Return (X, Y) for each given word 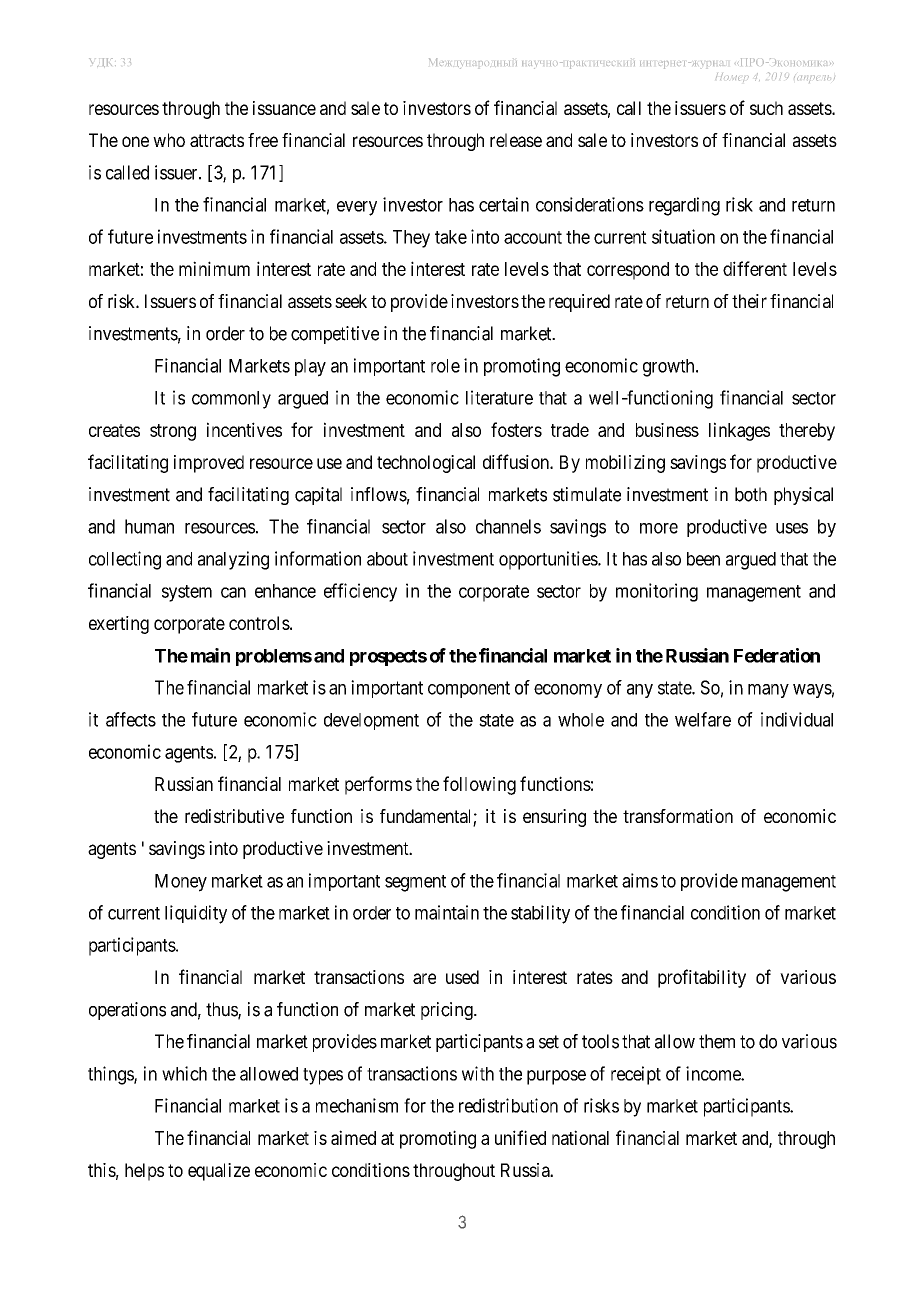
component (469, 689)
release (516, 140)
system (187, 593)
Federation (777, 655)
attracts (217, 140)
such (766, 108)
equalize (219, 1172)
